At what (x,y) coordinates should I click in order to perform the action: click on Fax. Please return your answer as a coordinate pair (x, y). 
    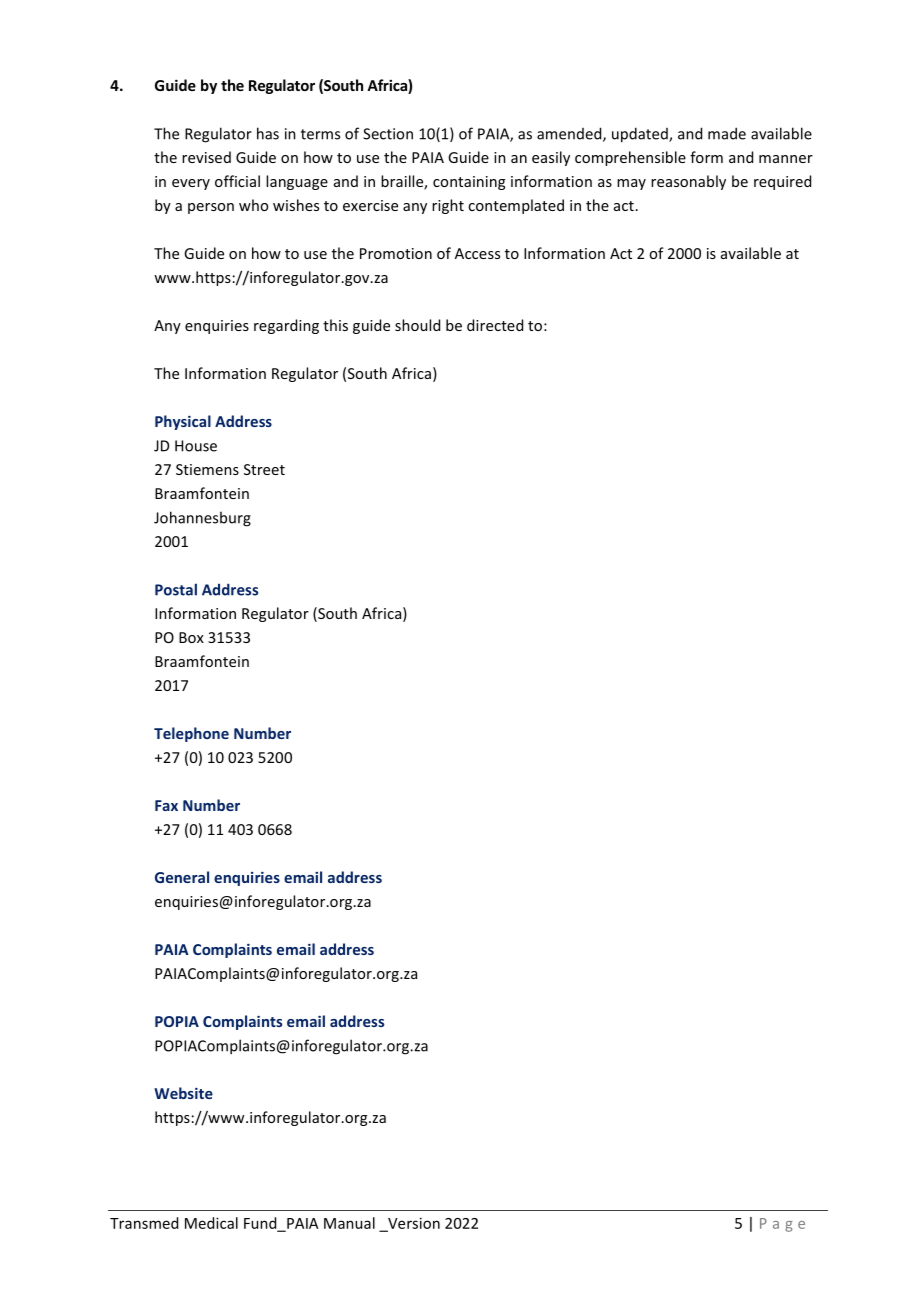
    Looking at the image, I should click on (166, 805).
